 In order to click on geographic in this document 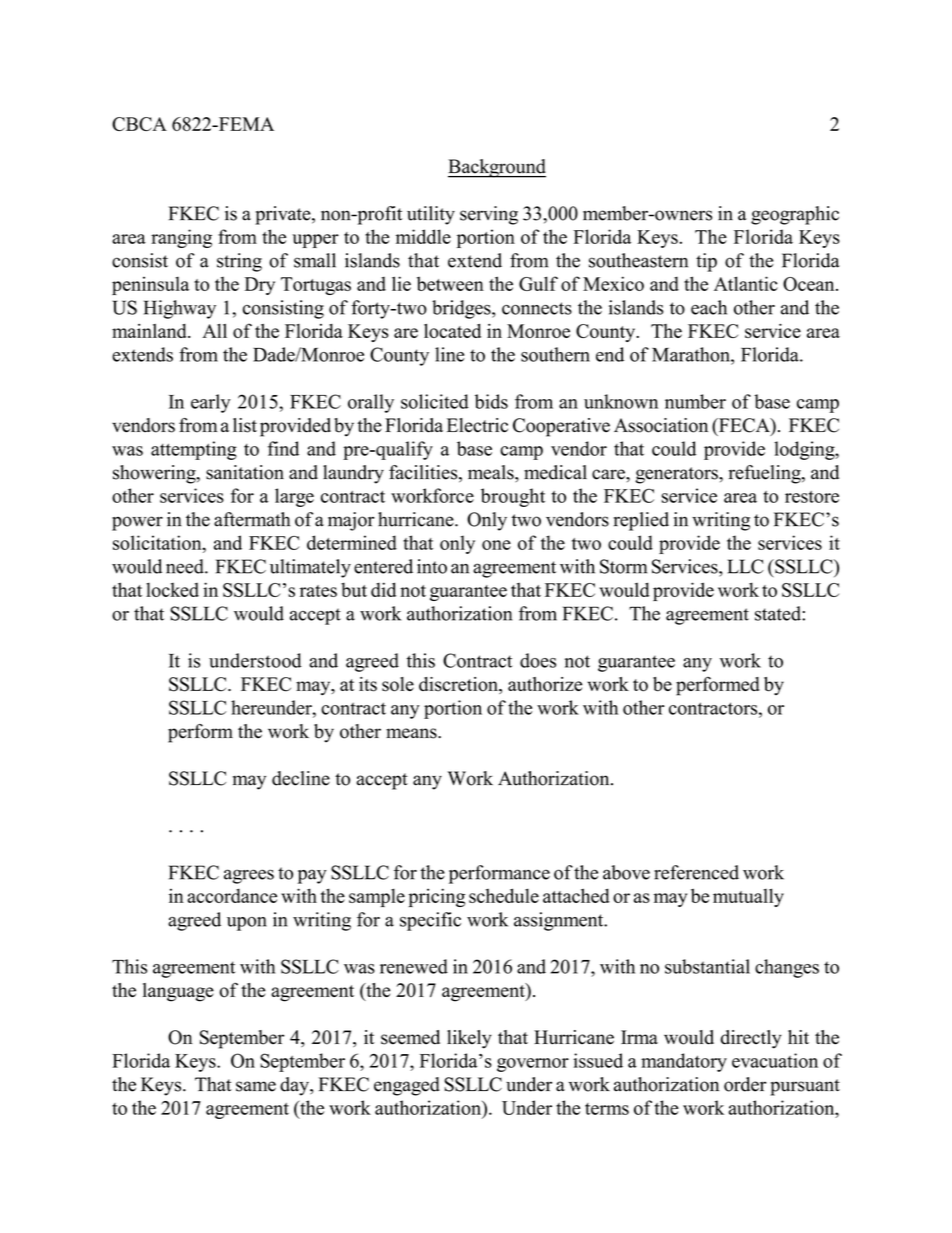, I will do `click(795, 215)`.
